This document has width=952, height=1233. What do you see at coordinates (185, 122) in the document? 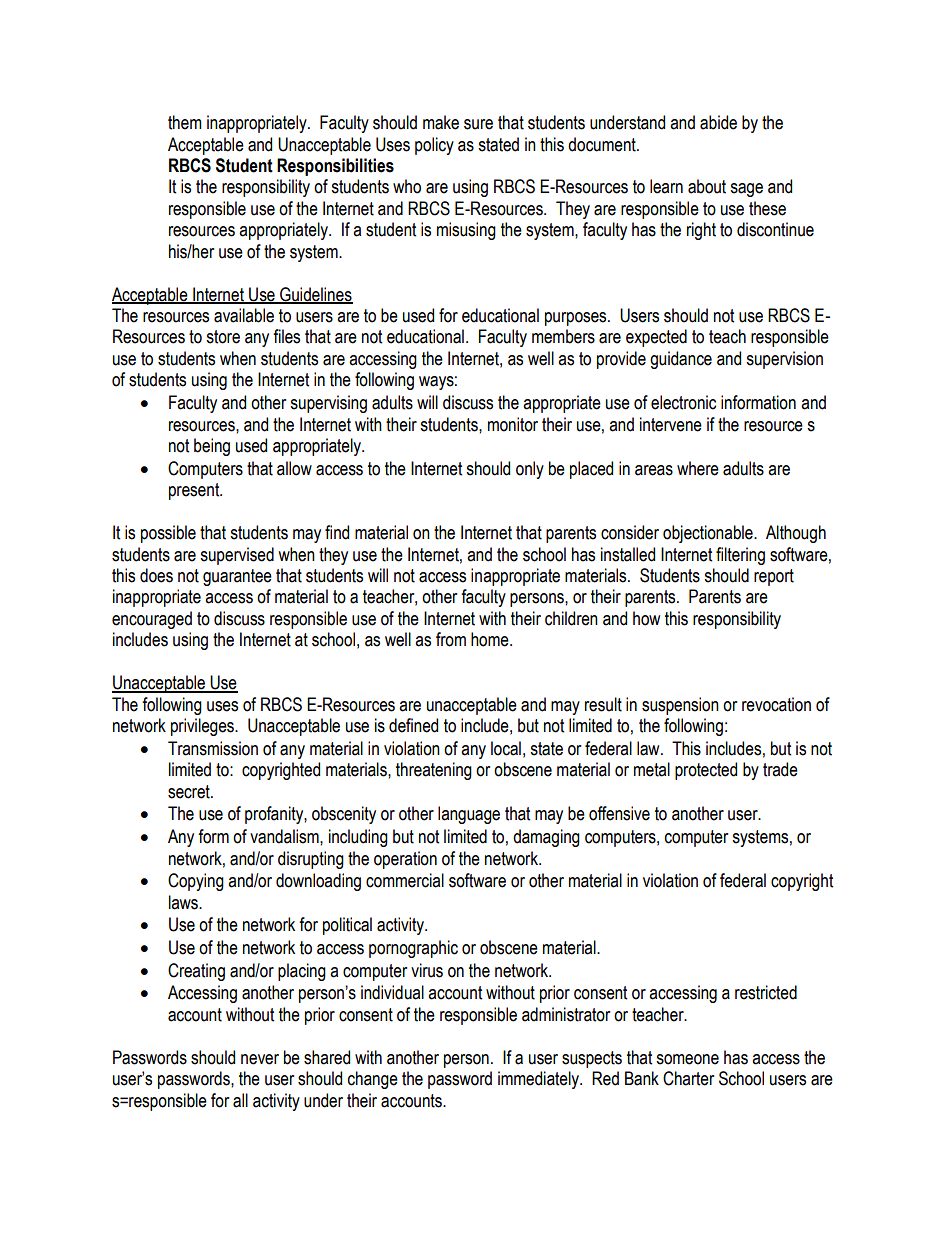
I see `them` at bounding box center [185, 122].
